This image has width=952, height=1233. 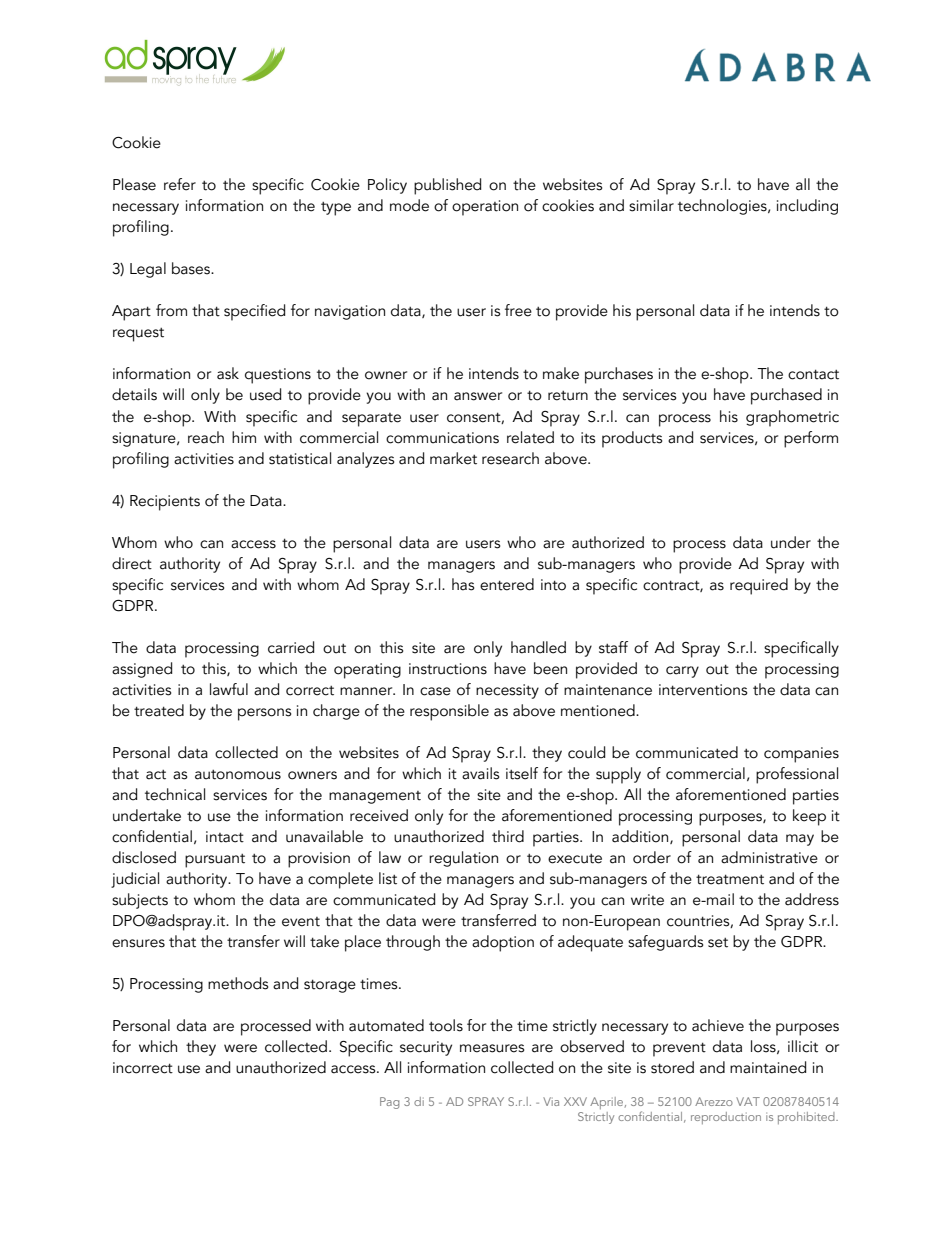 What do you see at coordinates (180, 184) in the image?
I see `refer` at bounding box center [180, 184].
